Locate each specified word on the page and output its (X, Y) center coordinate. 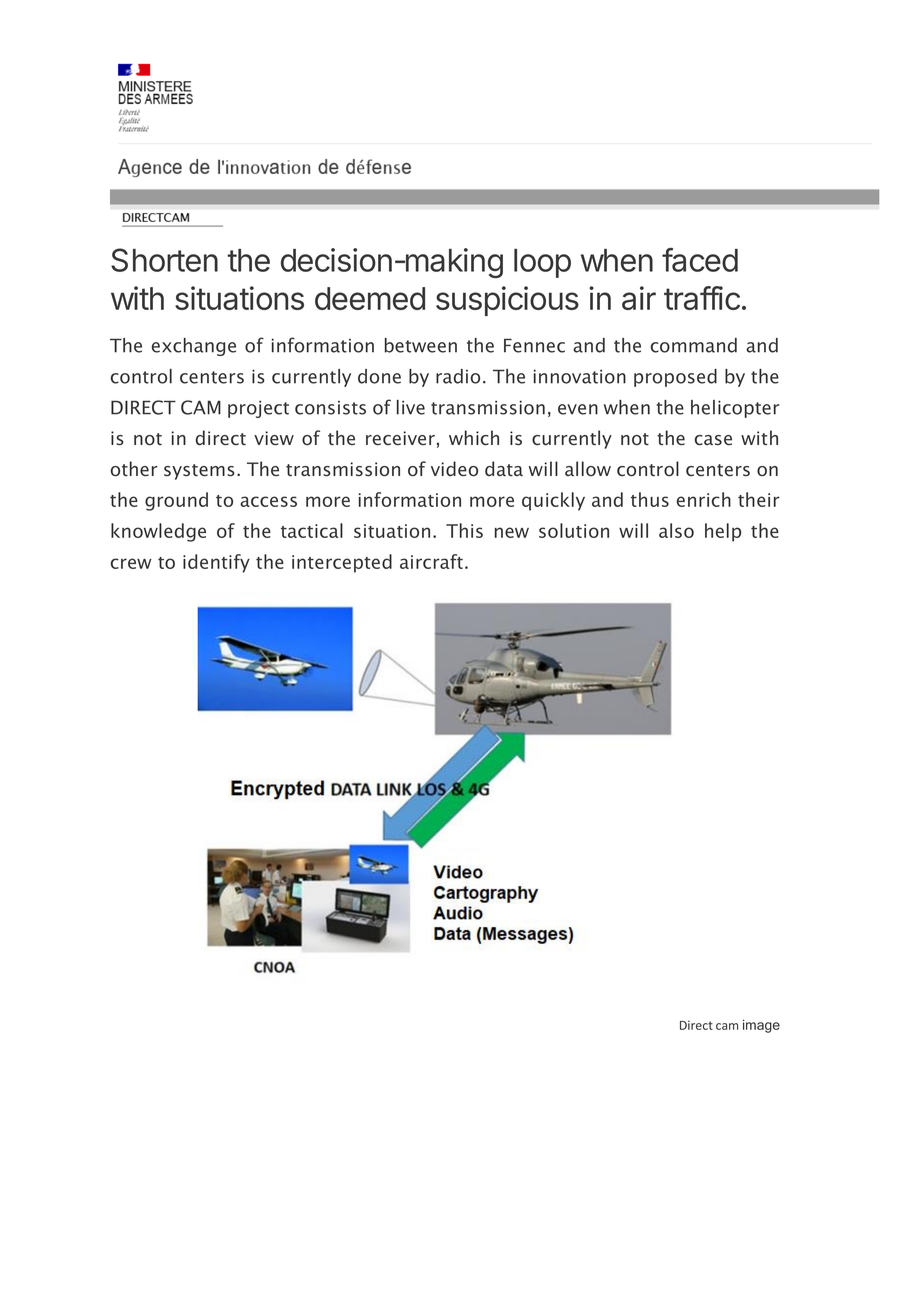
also (676, 530)
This (464, 530)
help (723, 532)
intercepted (342, 563)
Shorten (164, 260)
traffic (702, 298)
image (761, 1026)
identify (216, 563)
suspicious (507, 301)
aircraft (431, 561)
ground (176, 501)
